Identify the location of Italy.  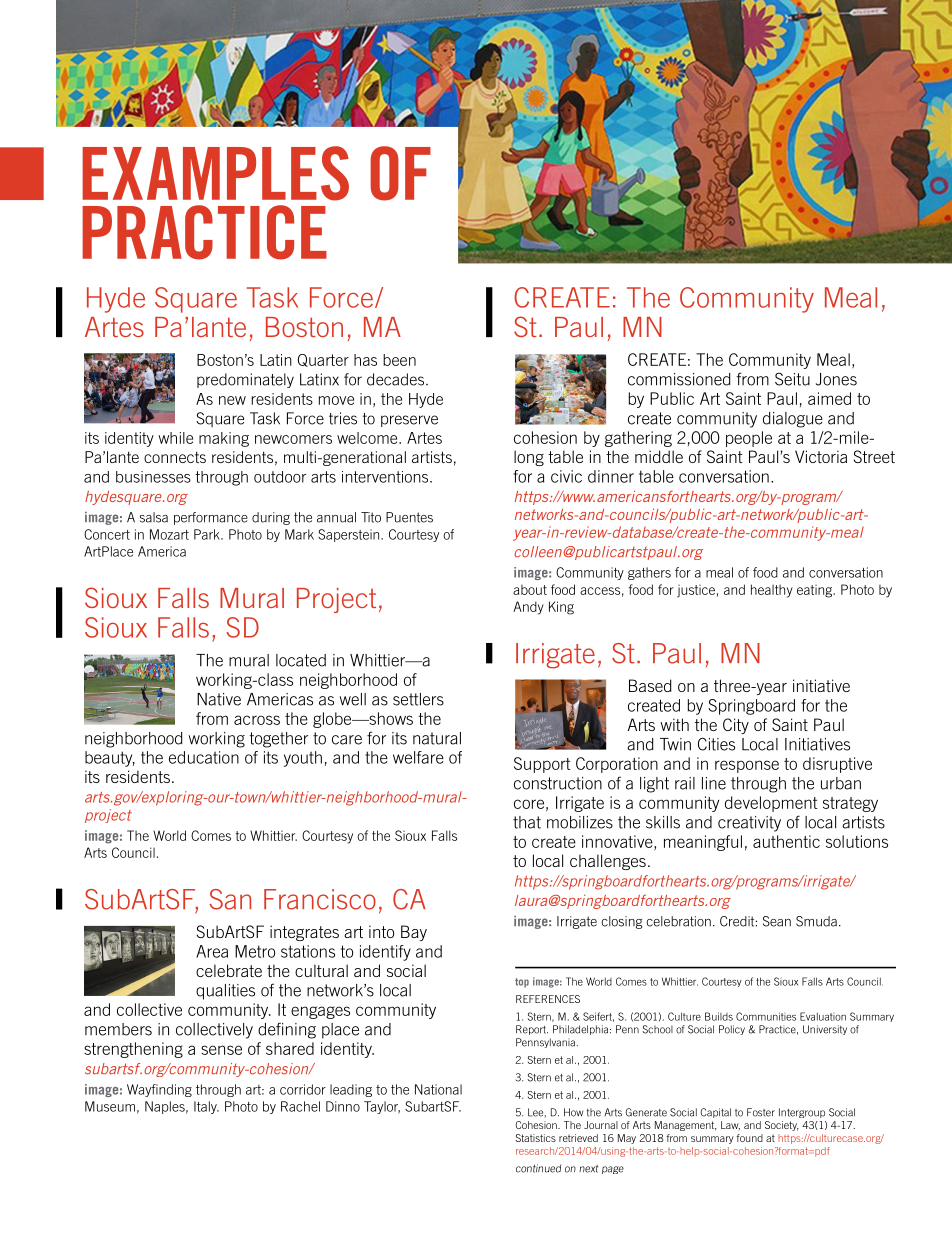
(206, 1107).
